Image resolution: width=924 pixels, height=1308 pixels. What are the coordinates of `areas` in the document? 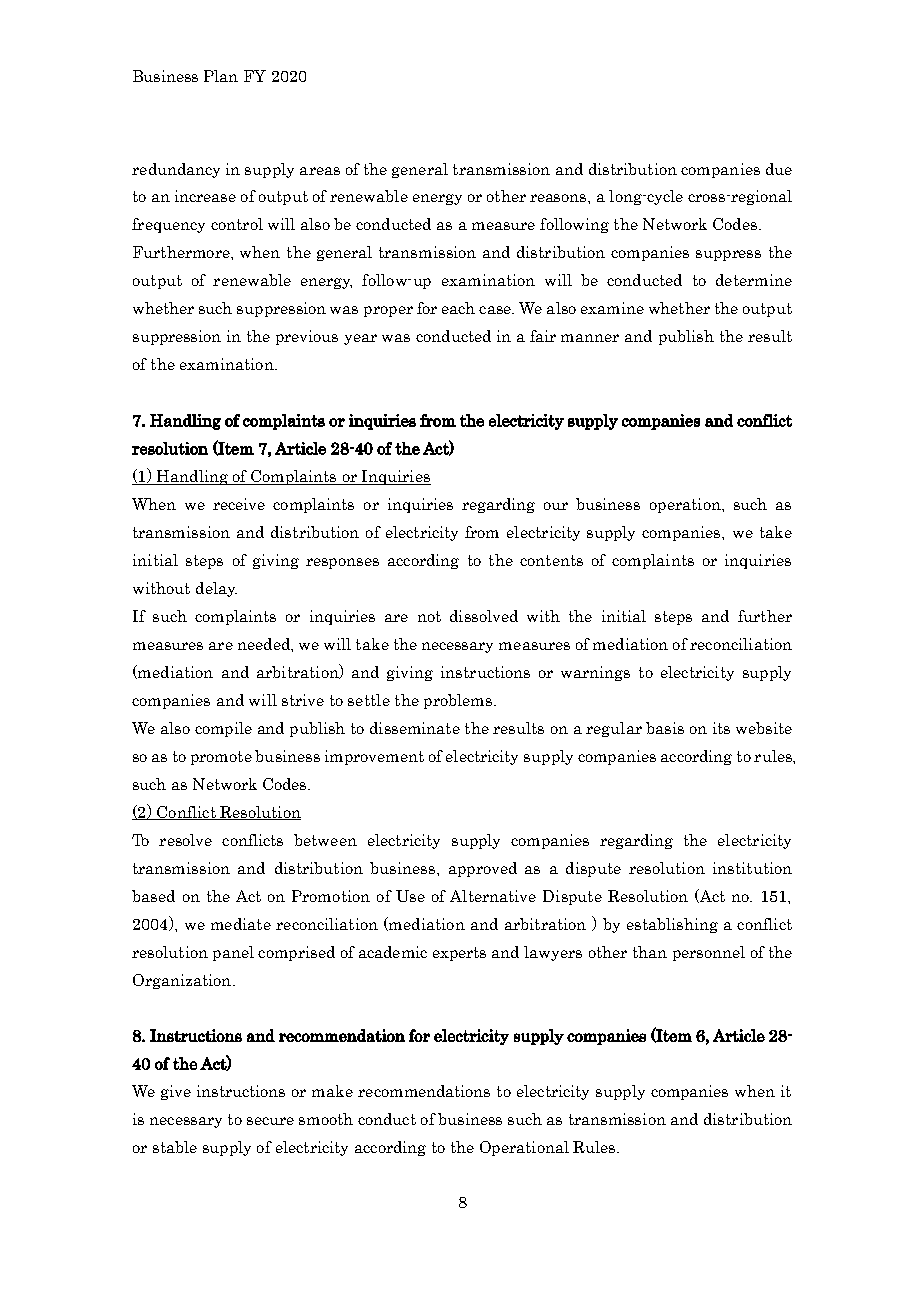 It's located at (320, 171).
